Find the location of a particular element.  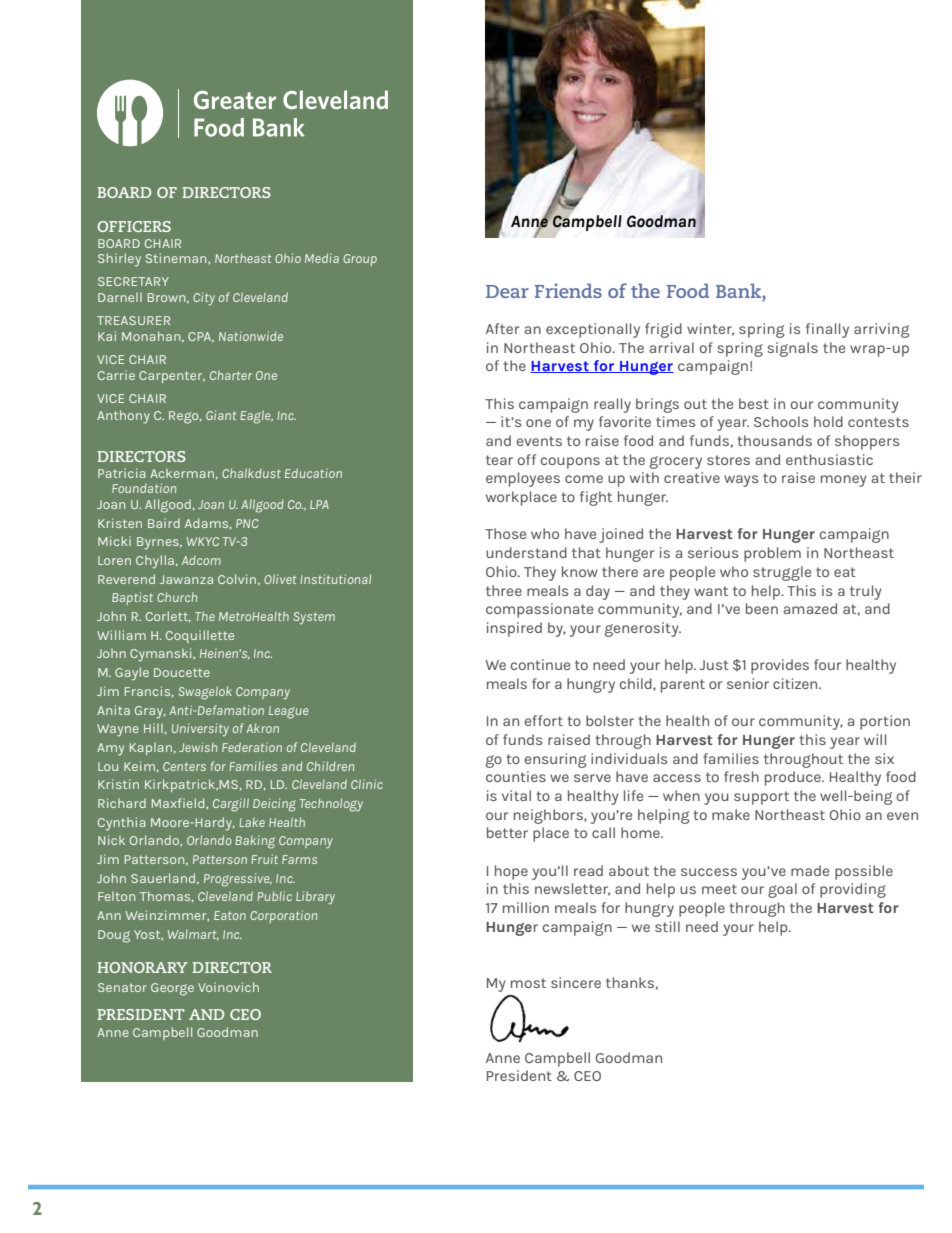

Voinovich is located at coordinates (228, 987).
